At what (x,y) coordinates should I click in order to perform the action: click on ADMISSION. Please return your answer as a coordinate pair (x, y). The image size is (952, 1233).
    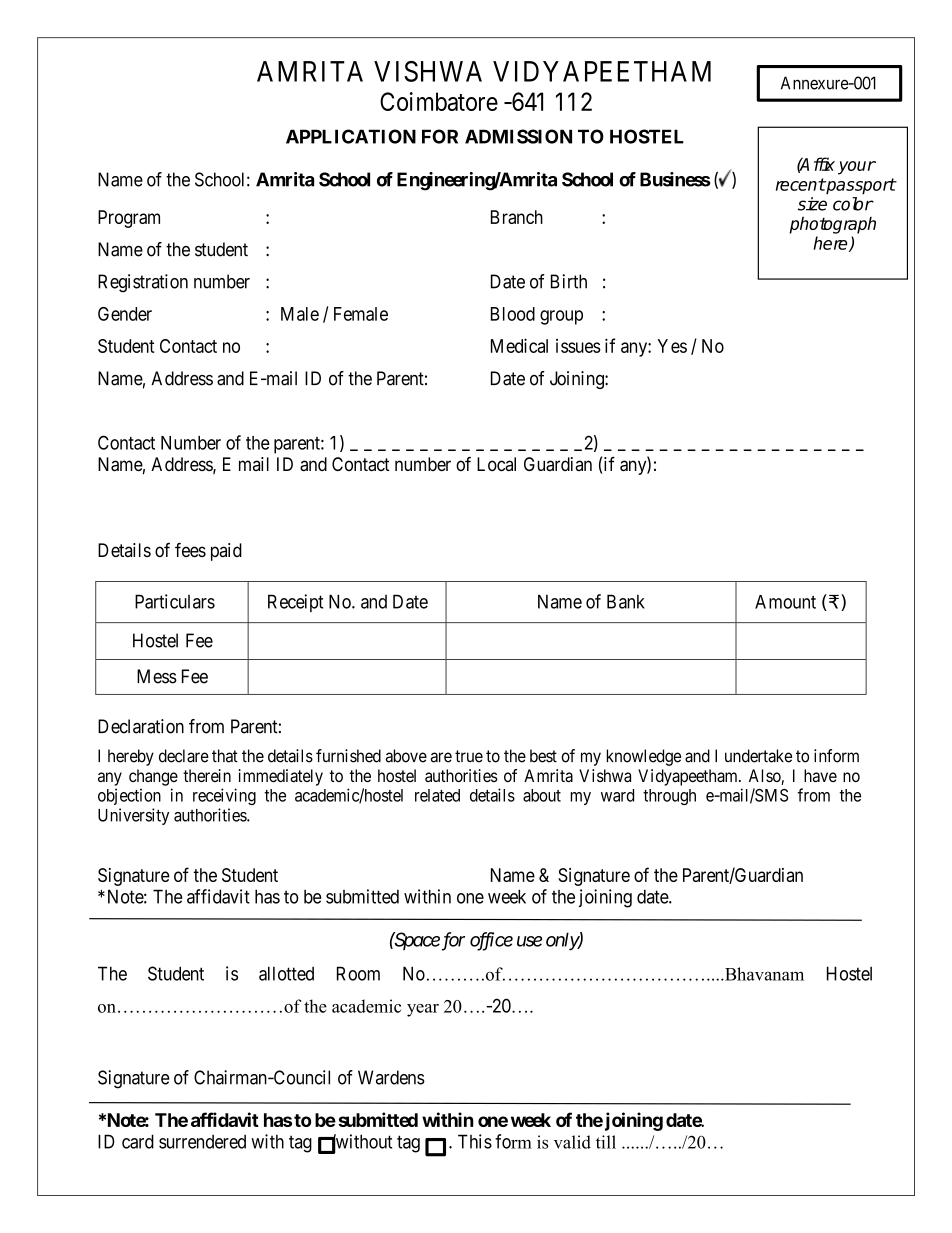
    Looking at the image, I should click on (518, 136).
